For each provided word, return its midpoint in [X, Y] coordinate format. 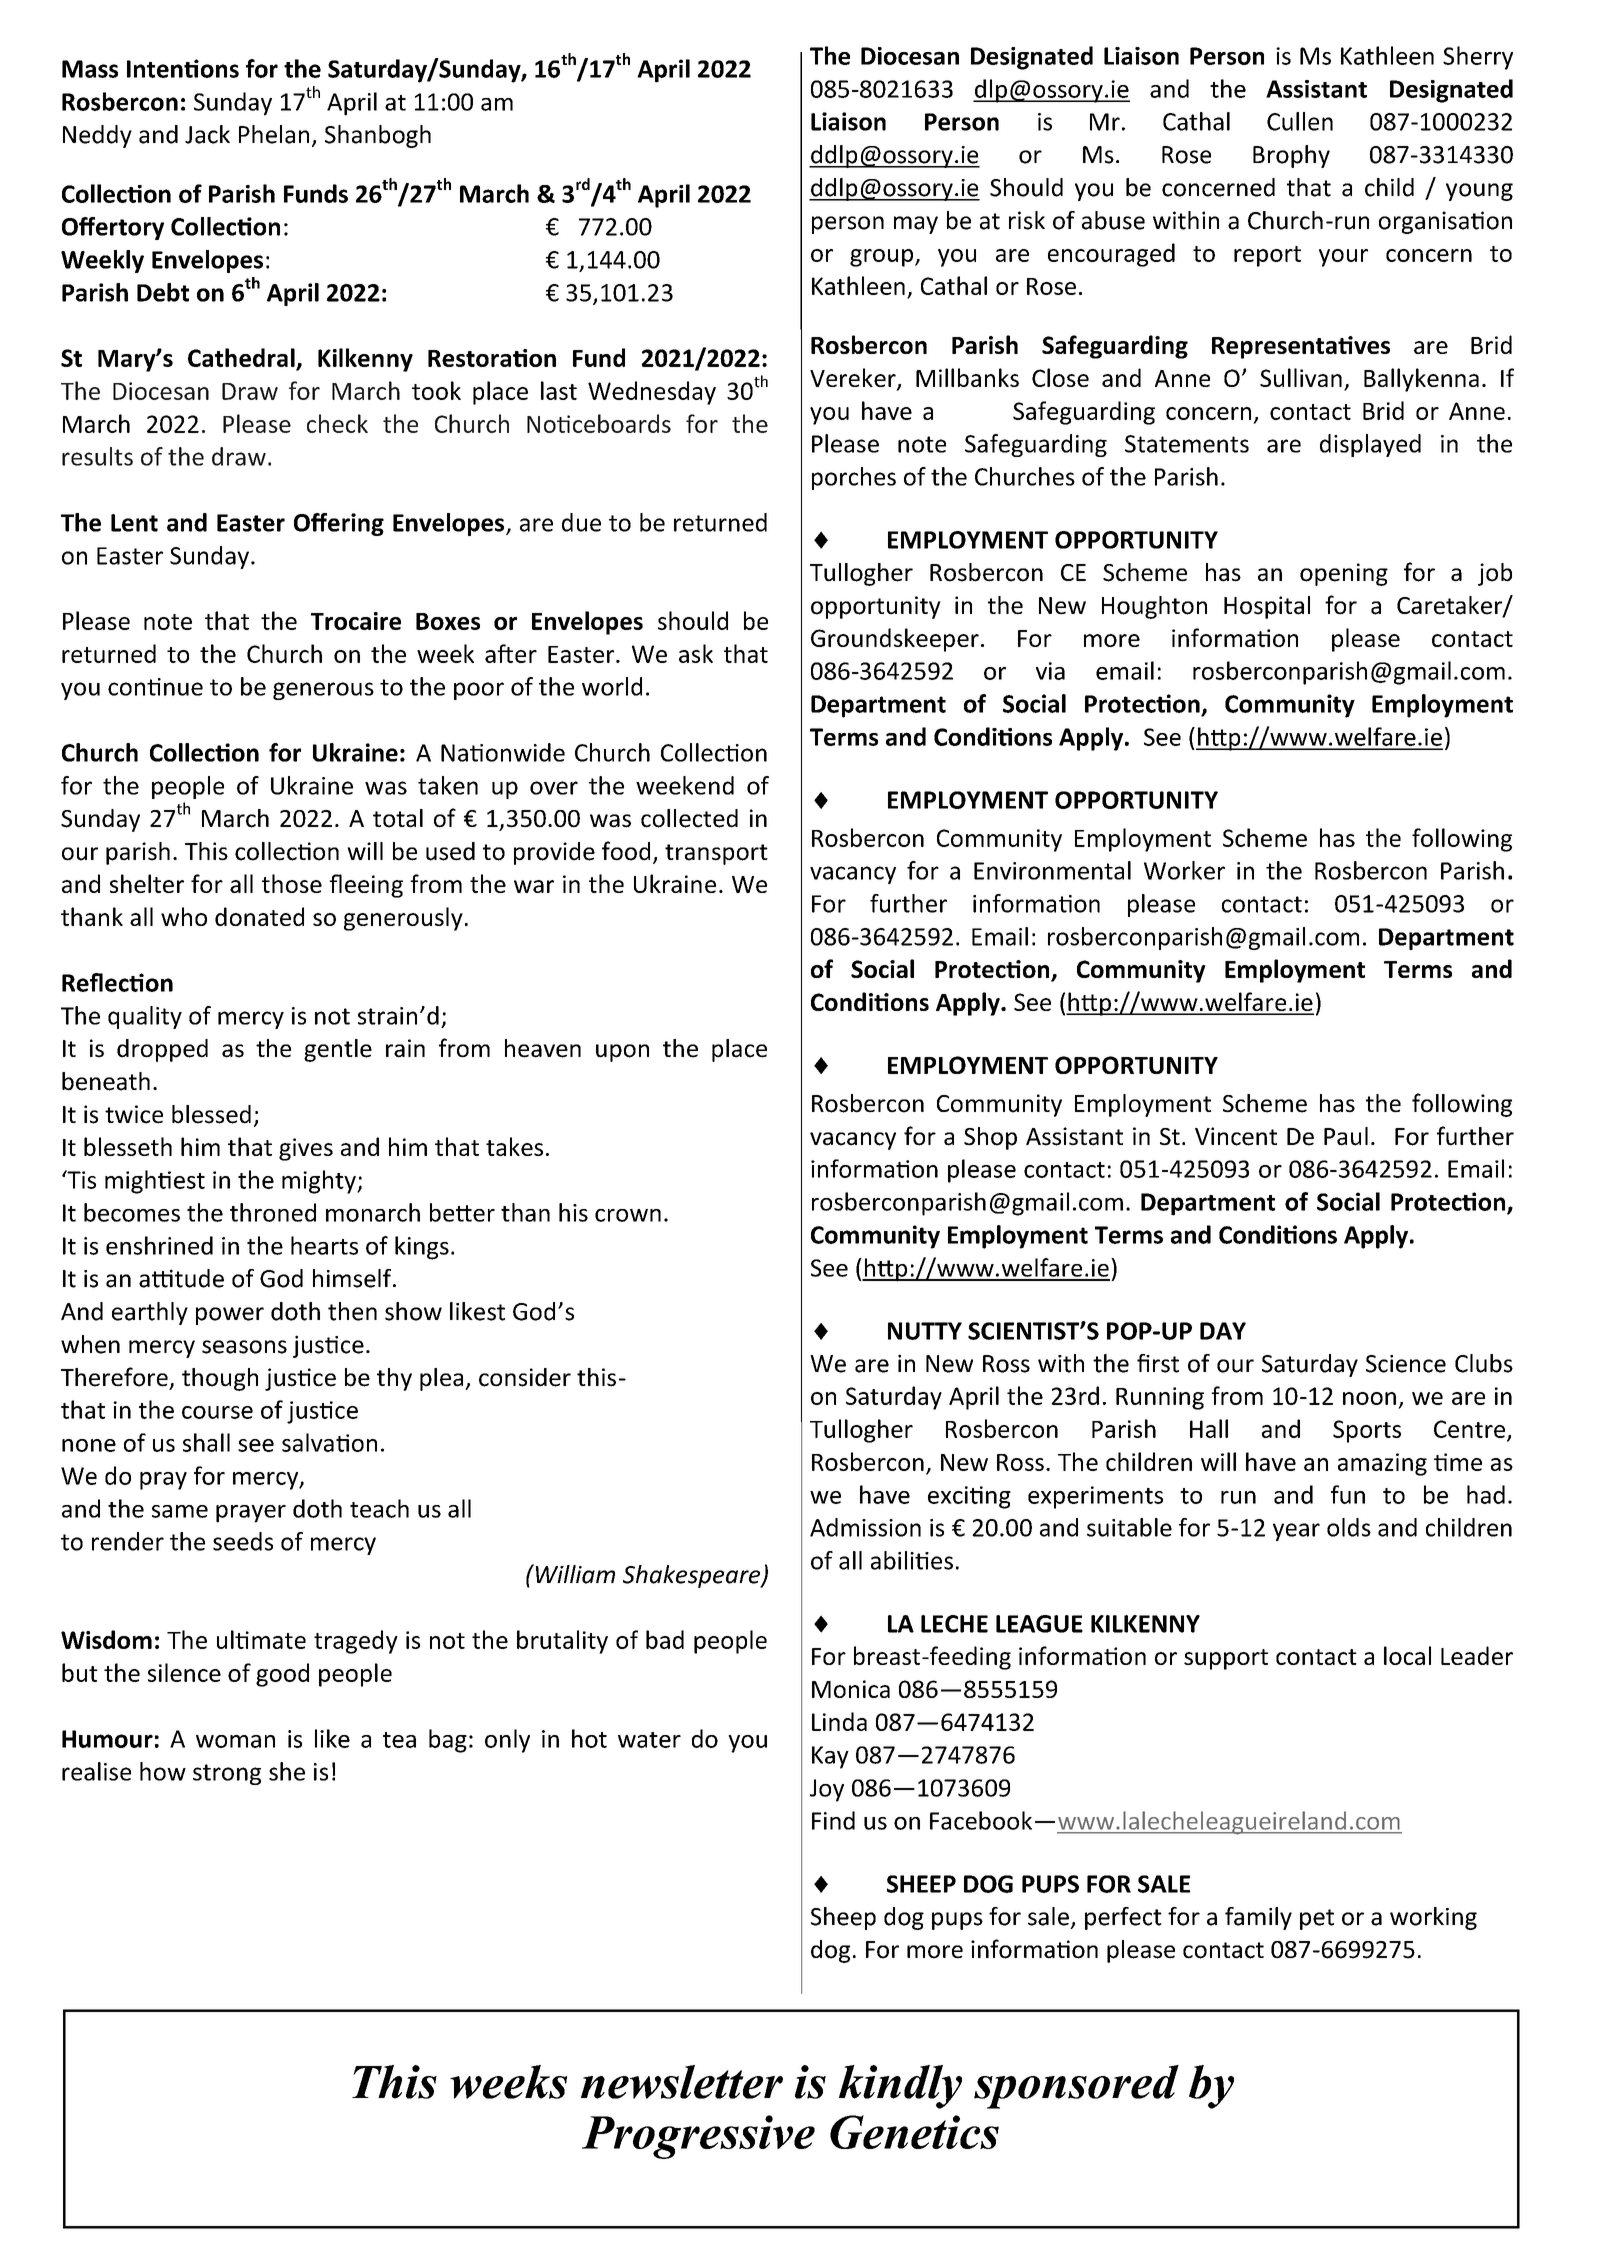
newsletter [682, 2082]
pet [1317, 1919]
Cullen [1300, 121]
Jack [207, 134]
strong [227, 1774]
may [916, 225]
